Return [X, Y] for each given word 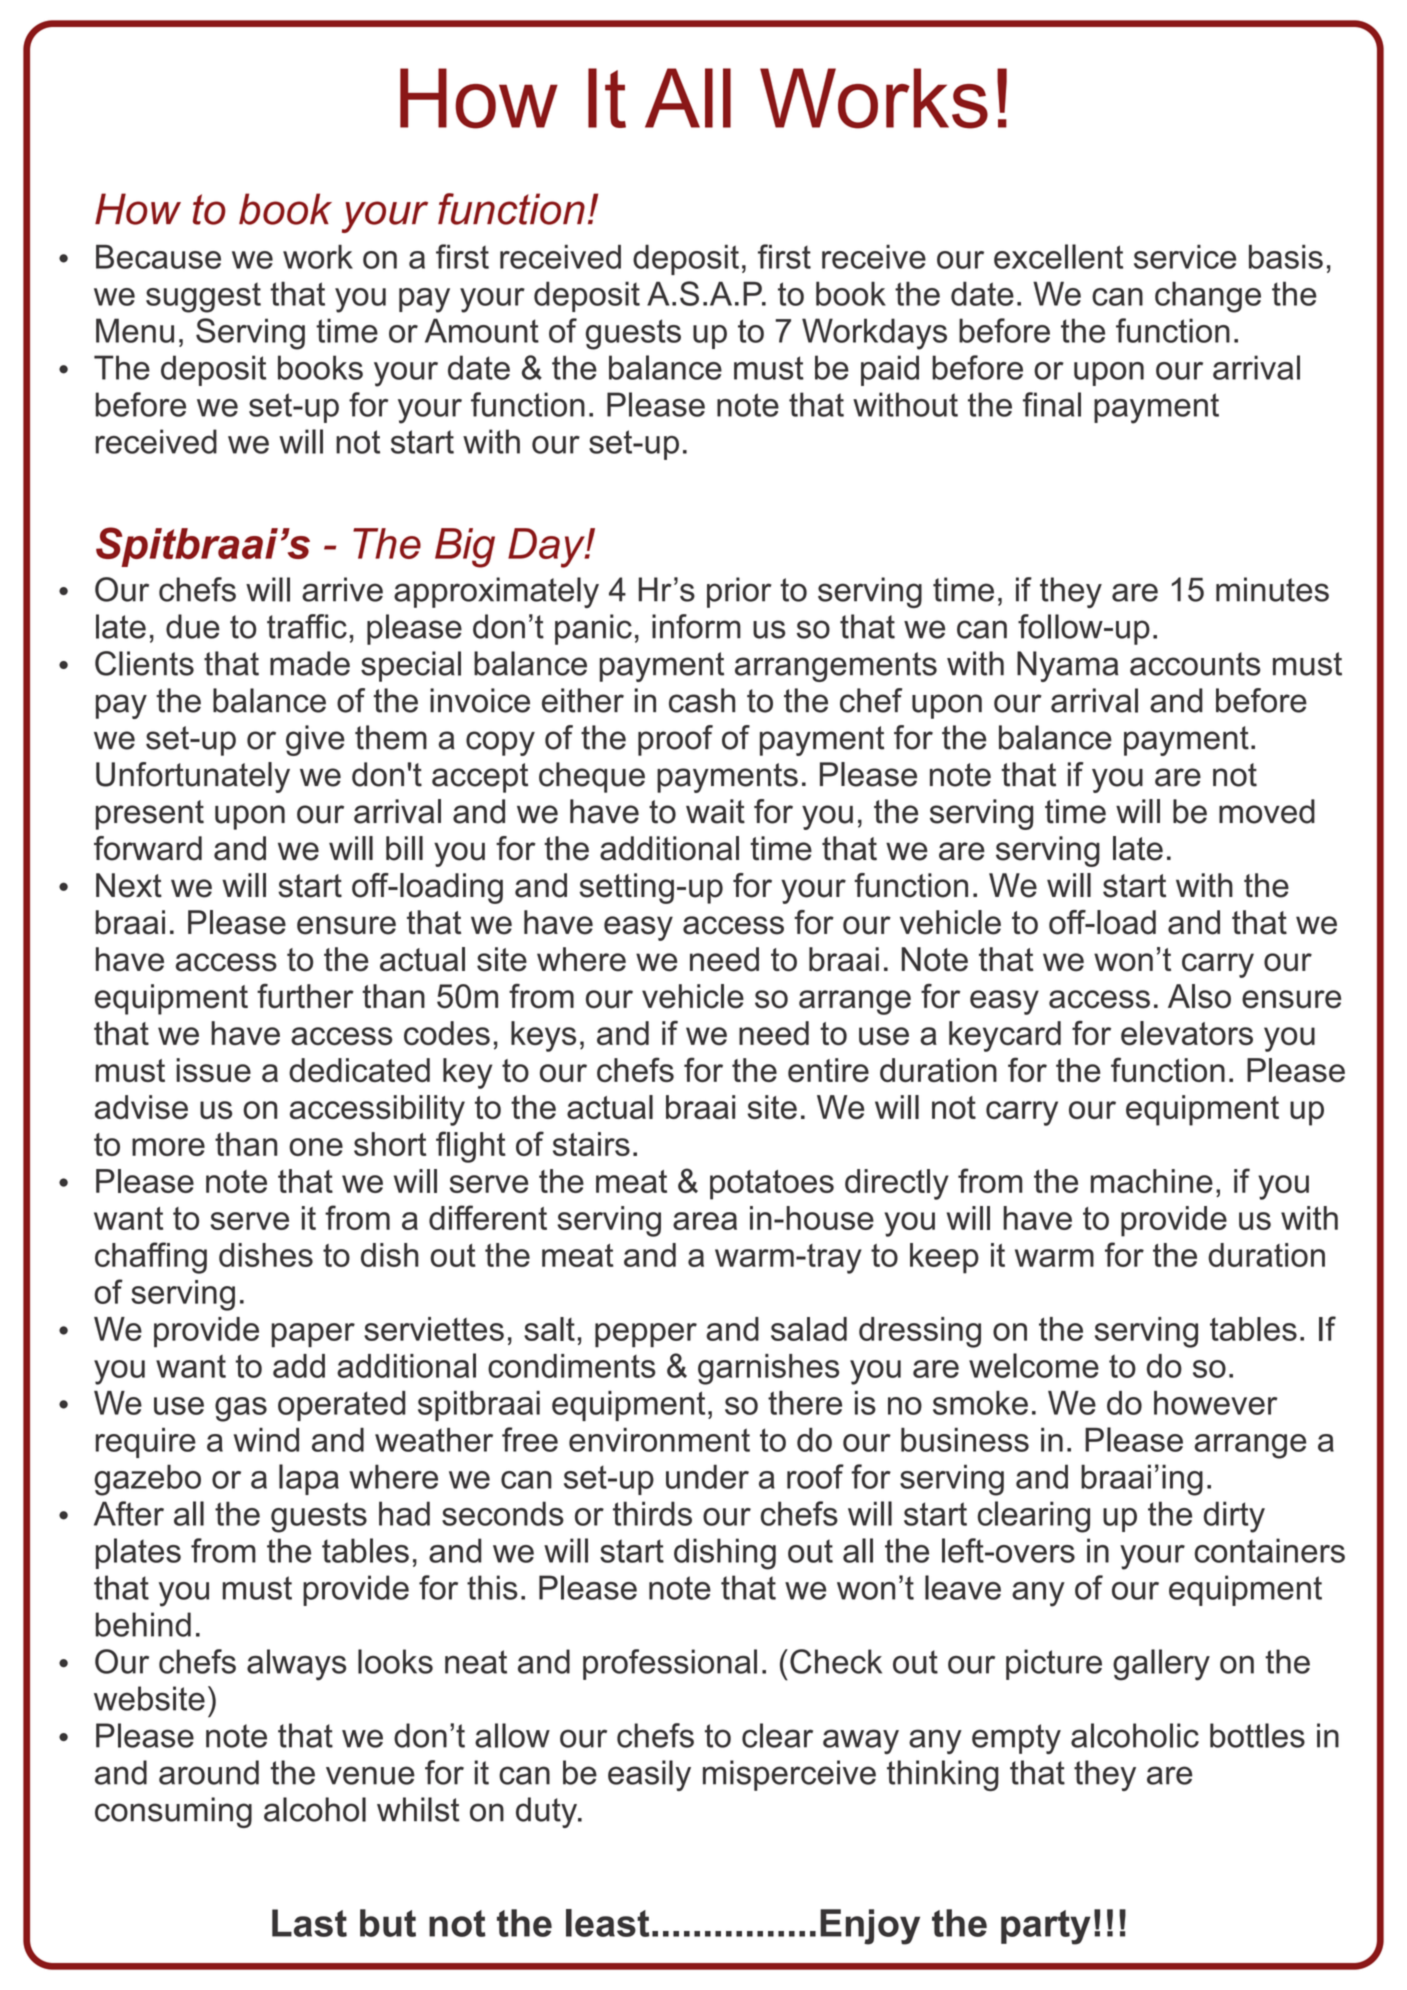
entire [828, 1070]
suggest [203, 297]
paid [890, 370]
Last [309, 1923]
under [707, 1476]
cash [702, 700]
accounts [1195, 664]
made [310, 663]
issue [213, 1070]
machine [1152, 1181]
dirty [1234, 1517]
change [1208, 297]
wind [266, 1440]
